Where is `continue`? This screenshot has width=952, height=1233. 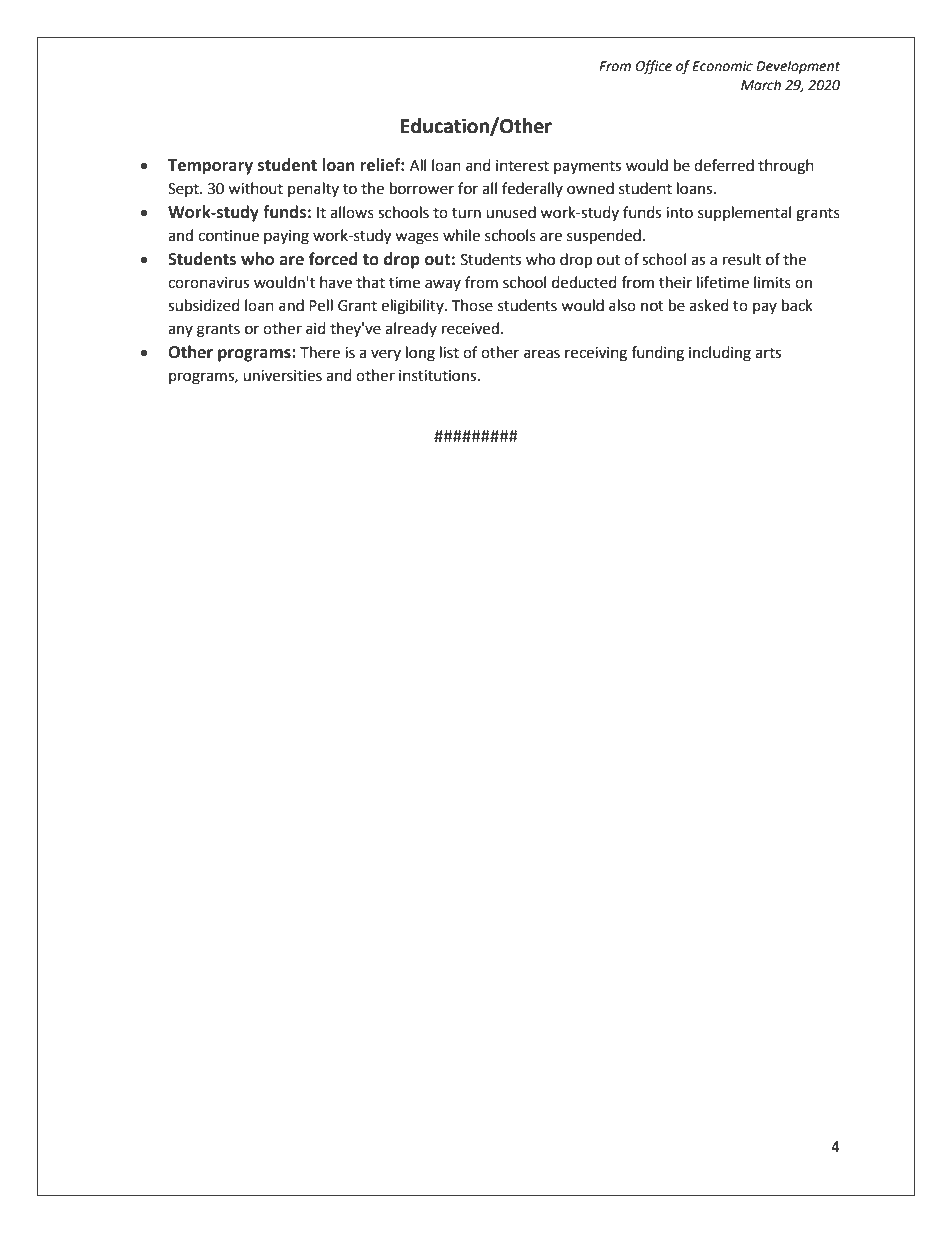
continue is located at coordinates (228, 236).
